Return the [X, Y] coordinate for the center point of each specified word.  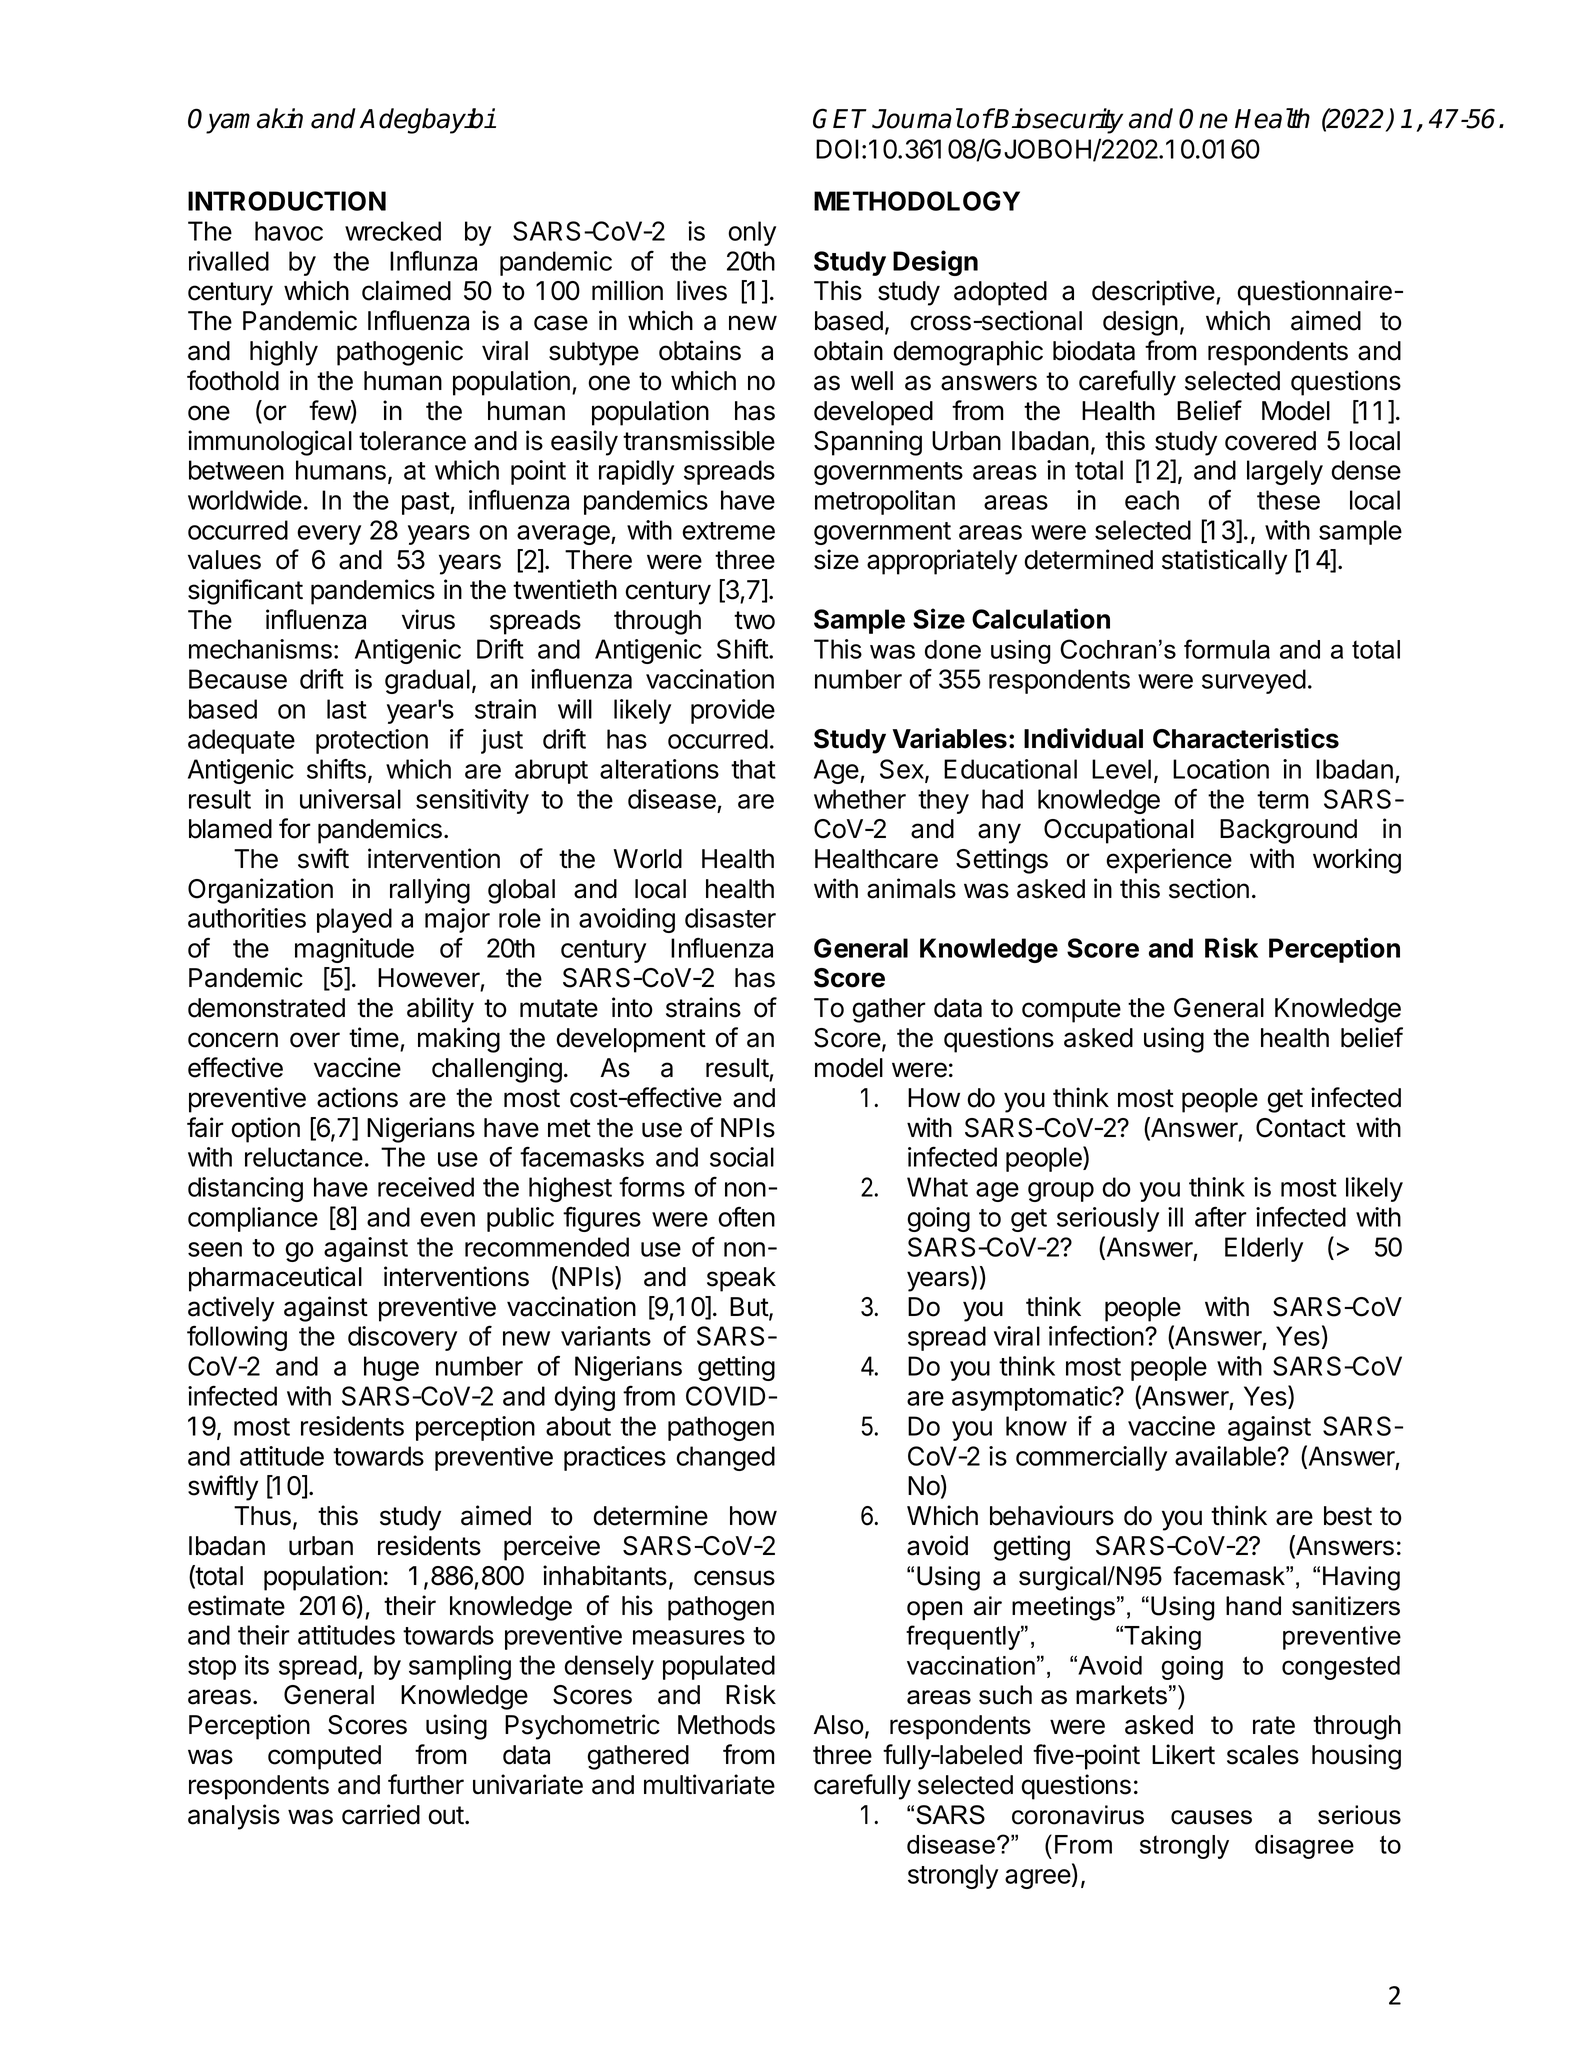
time [374, 1037]
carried [381, 1814]
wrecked [393, 231]
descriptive [1154, 293]
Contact [1301, 1128]
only [752, 233]
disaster [730, 918]
